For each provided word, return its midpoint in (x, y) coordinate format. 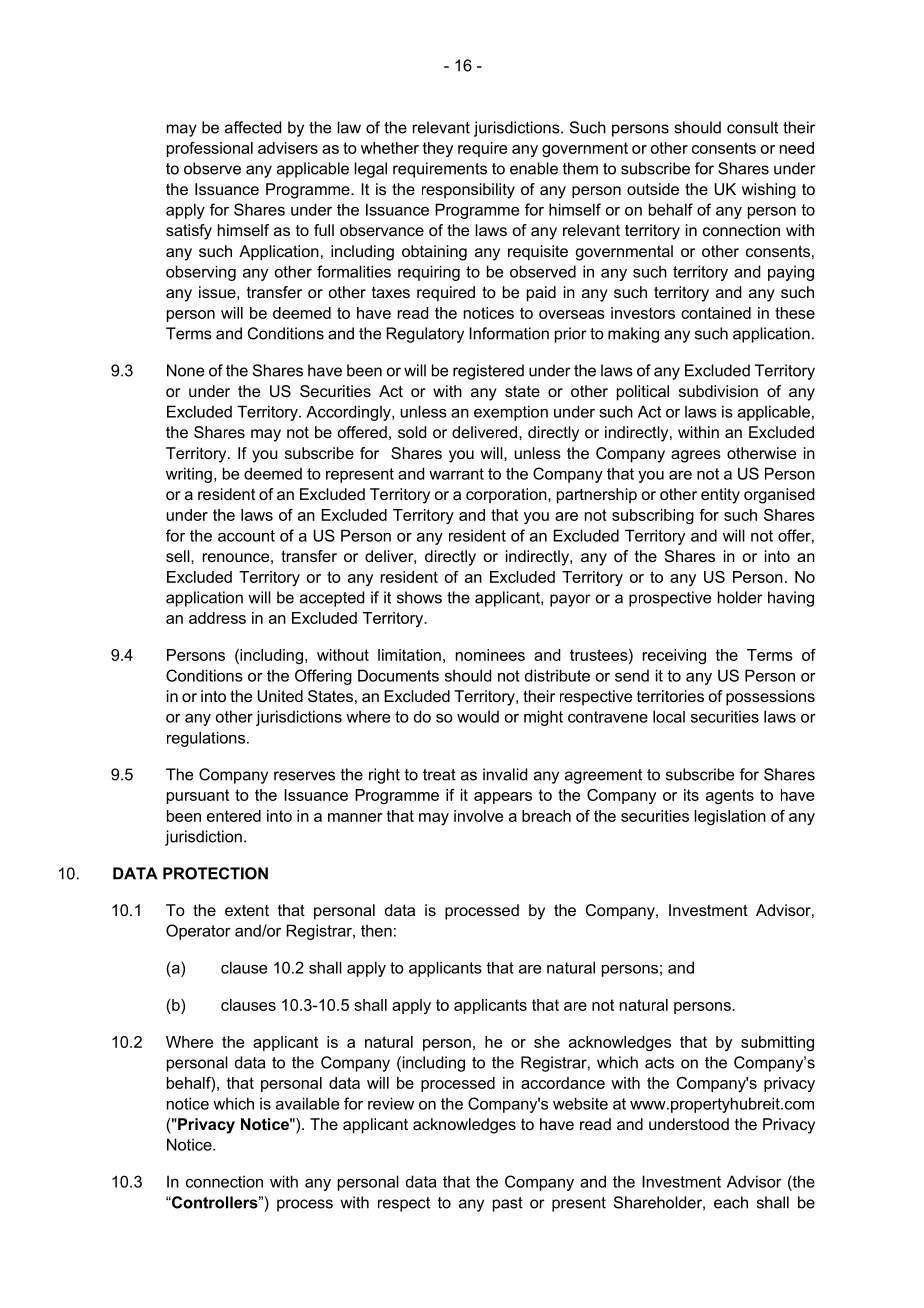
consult (752, 127)
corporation (507, 496)
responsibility (468, 191)
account (246, 536)
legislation (730, 817)
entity (720, 496)
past (508, 1204)
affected (253, 127)
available (307, 1103)
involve (478, 816)
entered (234, 816)
